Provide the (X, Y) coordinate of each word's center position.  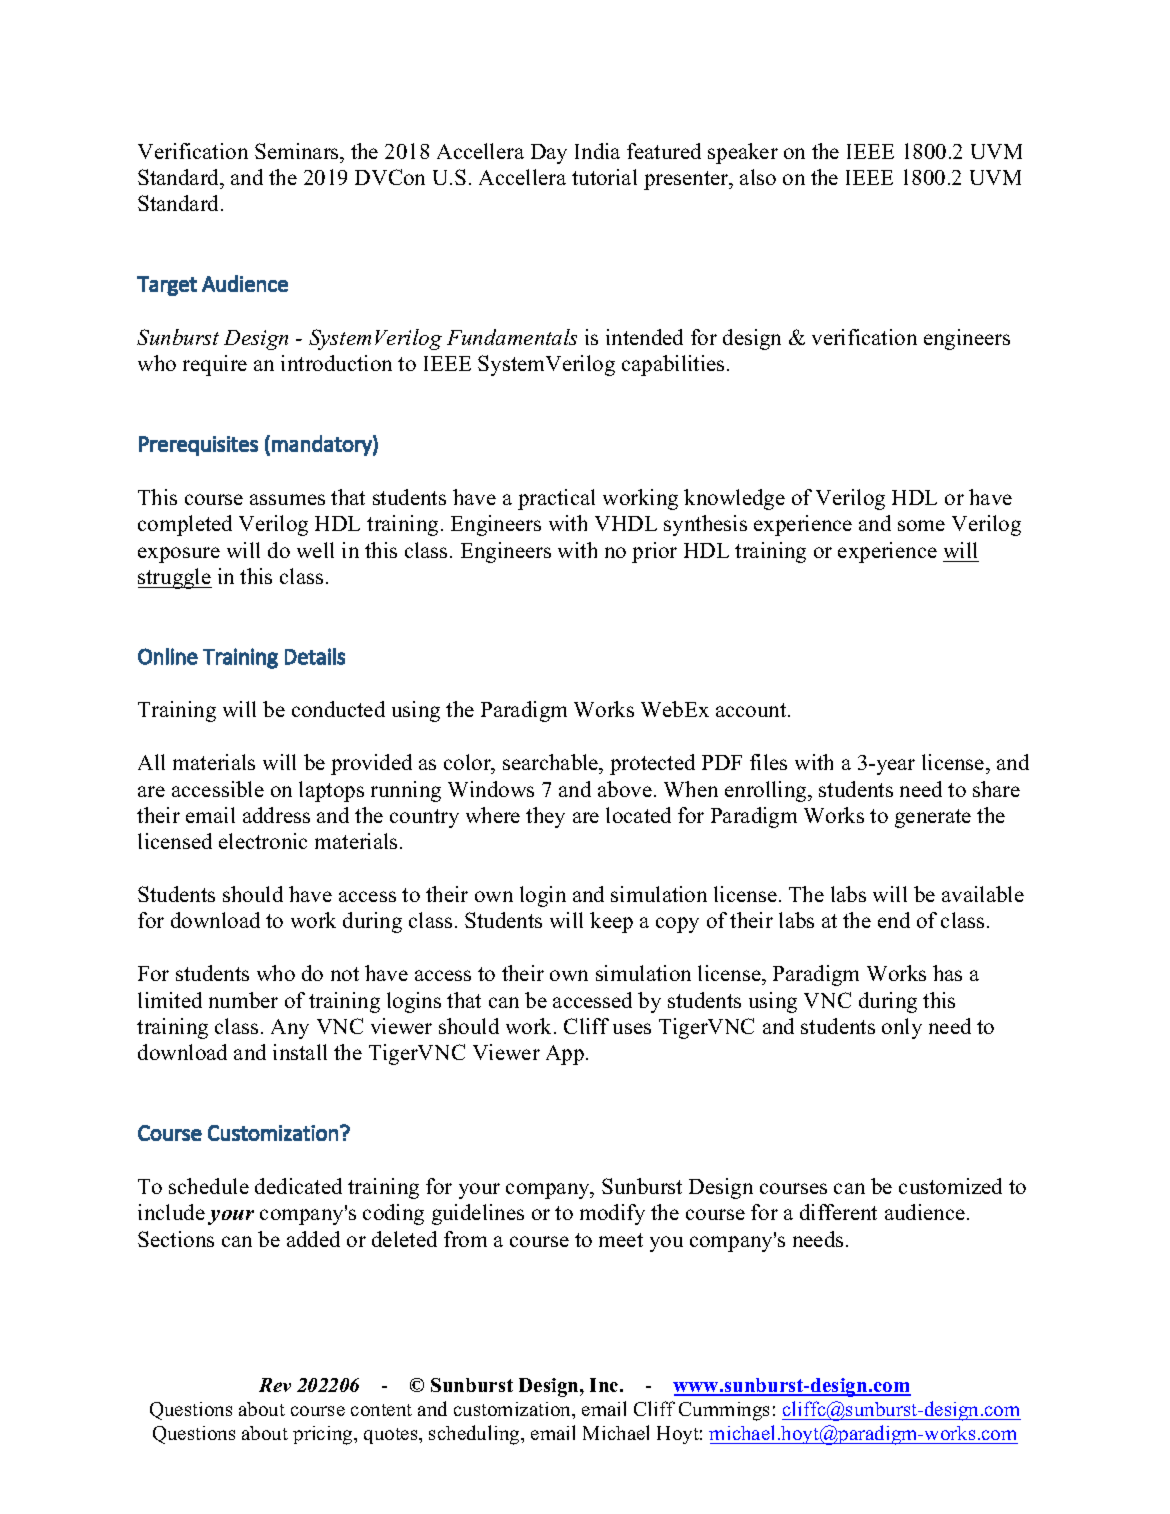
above (625, 789)
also (758, 177)
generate (933, 818)
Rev (275, 1385)
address (276, 815)
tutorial (604, 177)
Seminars (298, 151)
